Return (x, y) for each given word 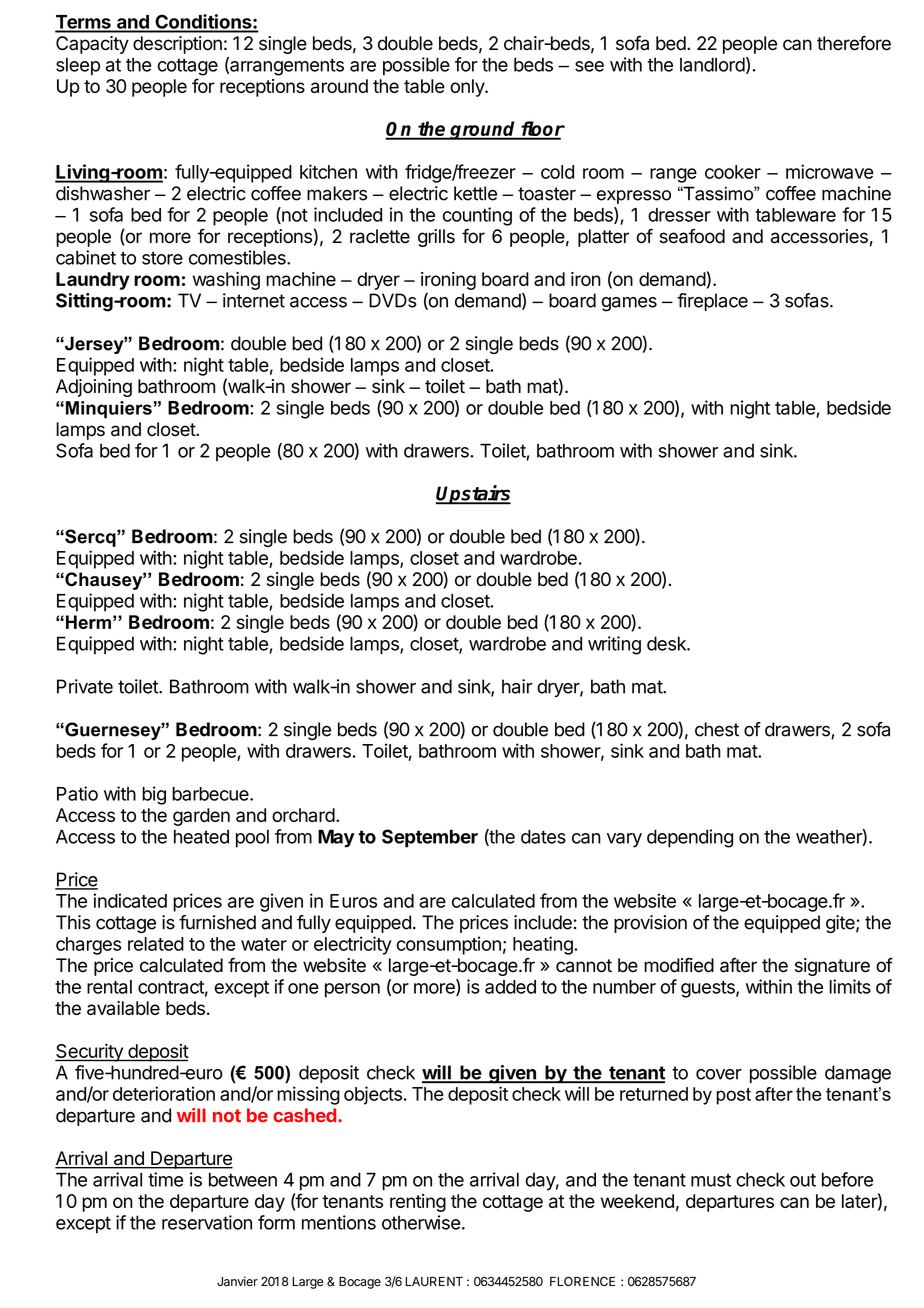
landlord (712, 64)
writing (614, 645)
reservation (207, 1222)
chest (717, 729)
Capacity (92, 45)
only (468, 88)
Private (85, 686)
